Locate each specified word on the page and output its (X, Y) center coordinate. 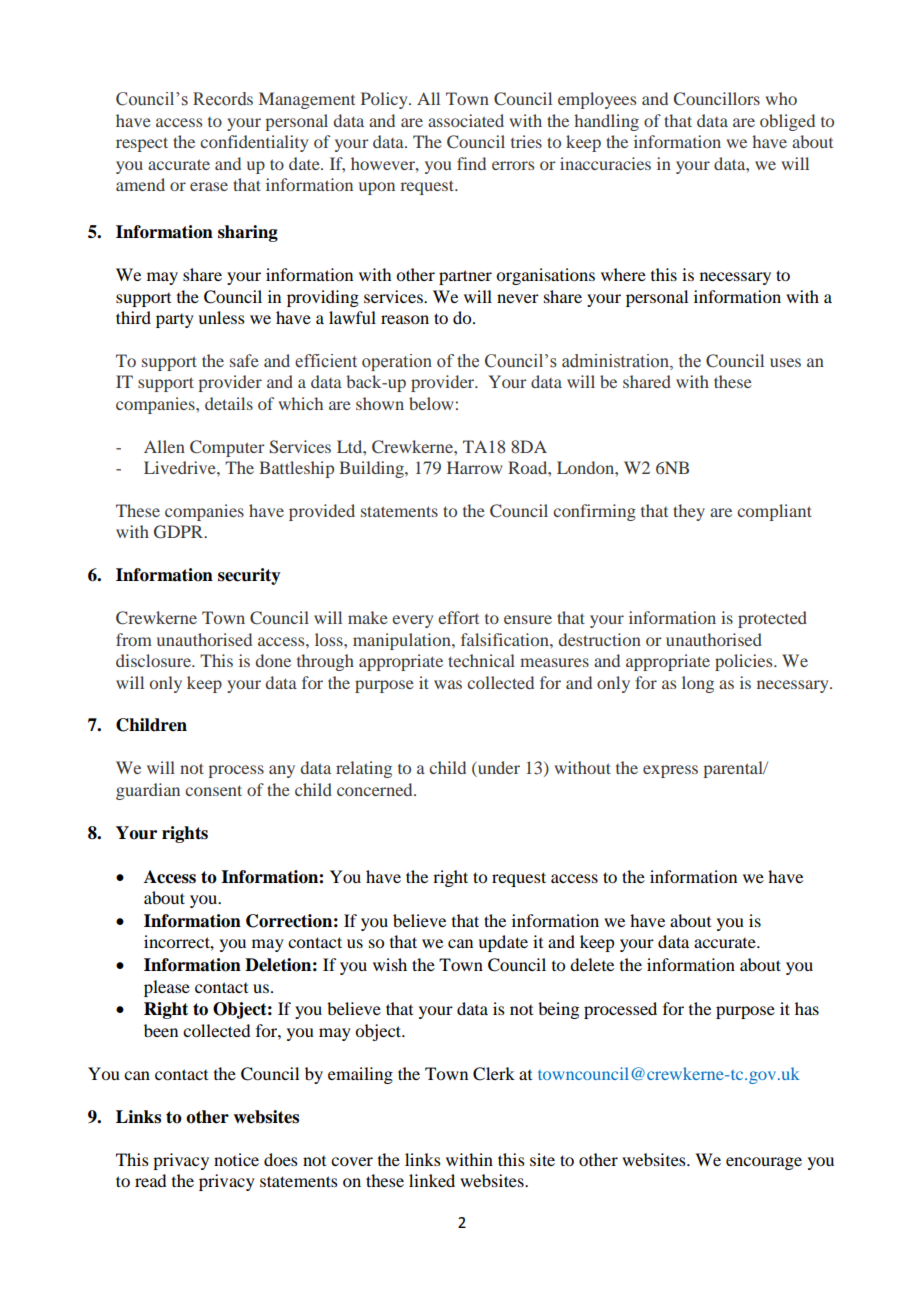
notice (236, 1159)
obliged (787, 122)
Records (223, 99)
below (431, 403)
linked (432, 1180)
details (229, 403)
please (167, 988)
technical (481, 660)
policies (745, 662)
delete (592, 964)
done (273, 660)
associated (466, 120)
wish (390, 964)
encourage (764, 1163)
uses (785, 362)
